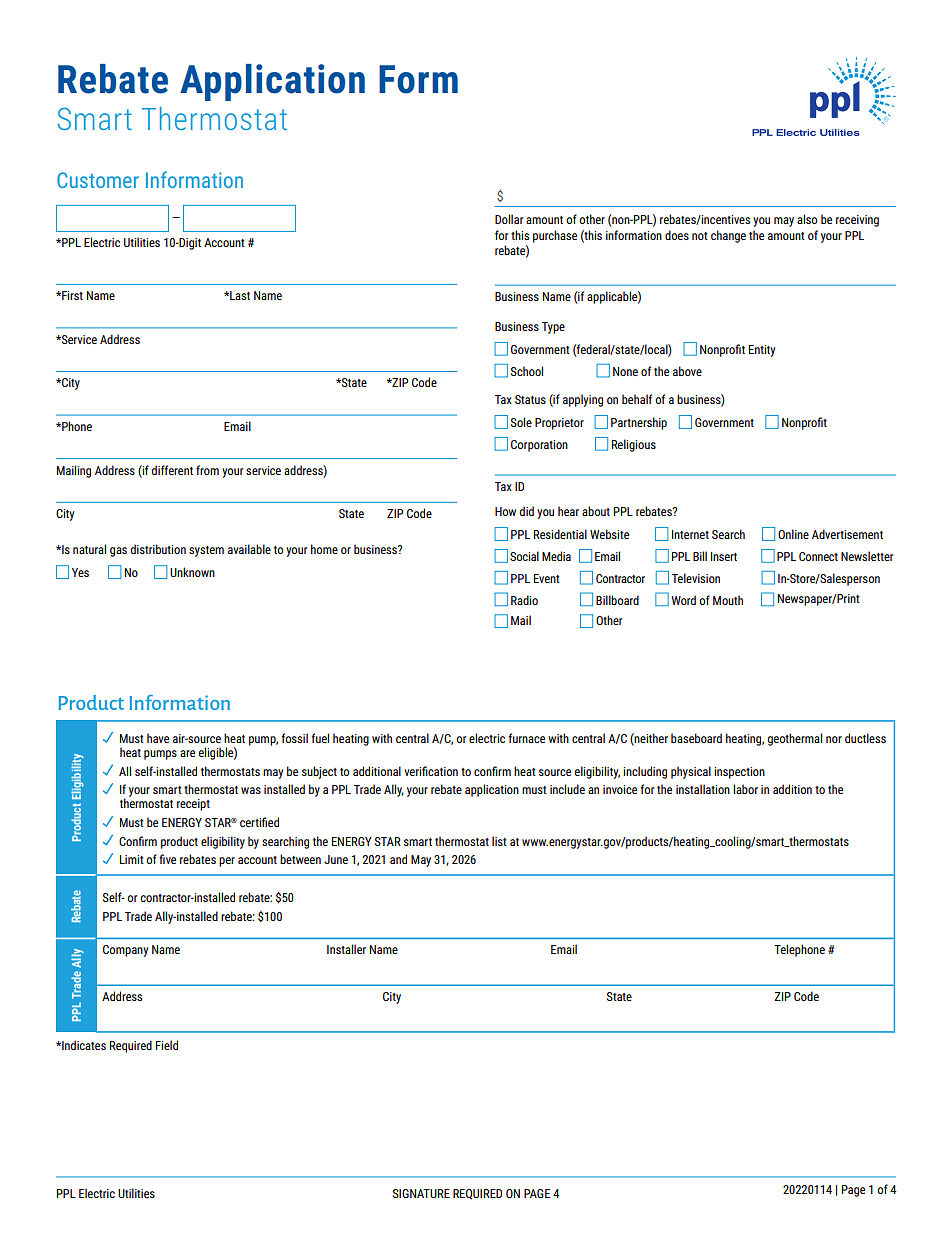 Image resolution: width=952 pixels, height=1233 pixels. What do you see at coordinates (521, 422) in the page?
I see `Sole` at bounding box center [521, 422].
